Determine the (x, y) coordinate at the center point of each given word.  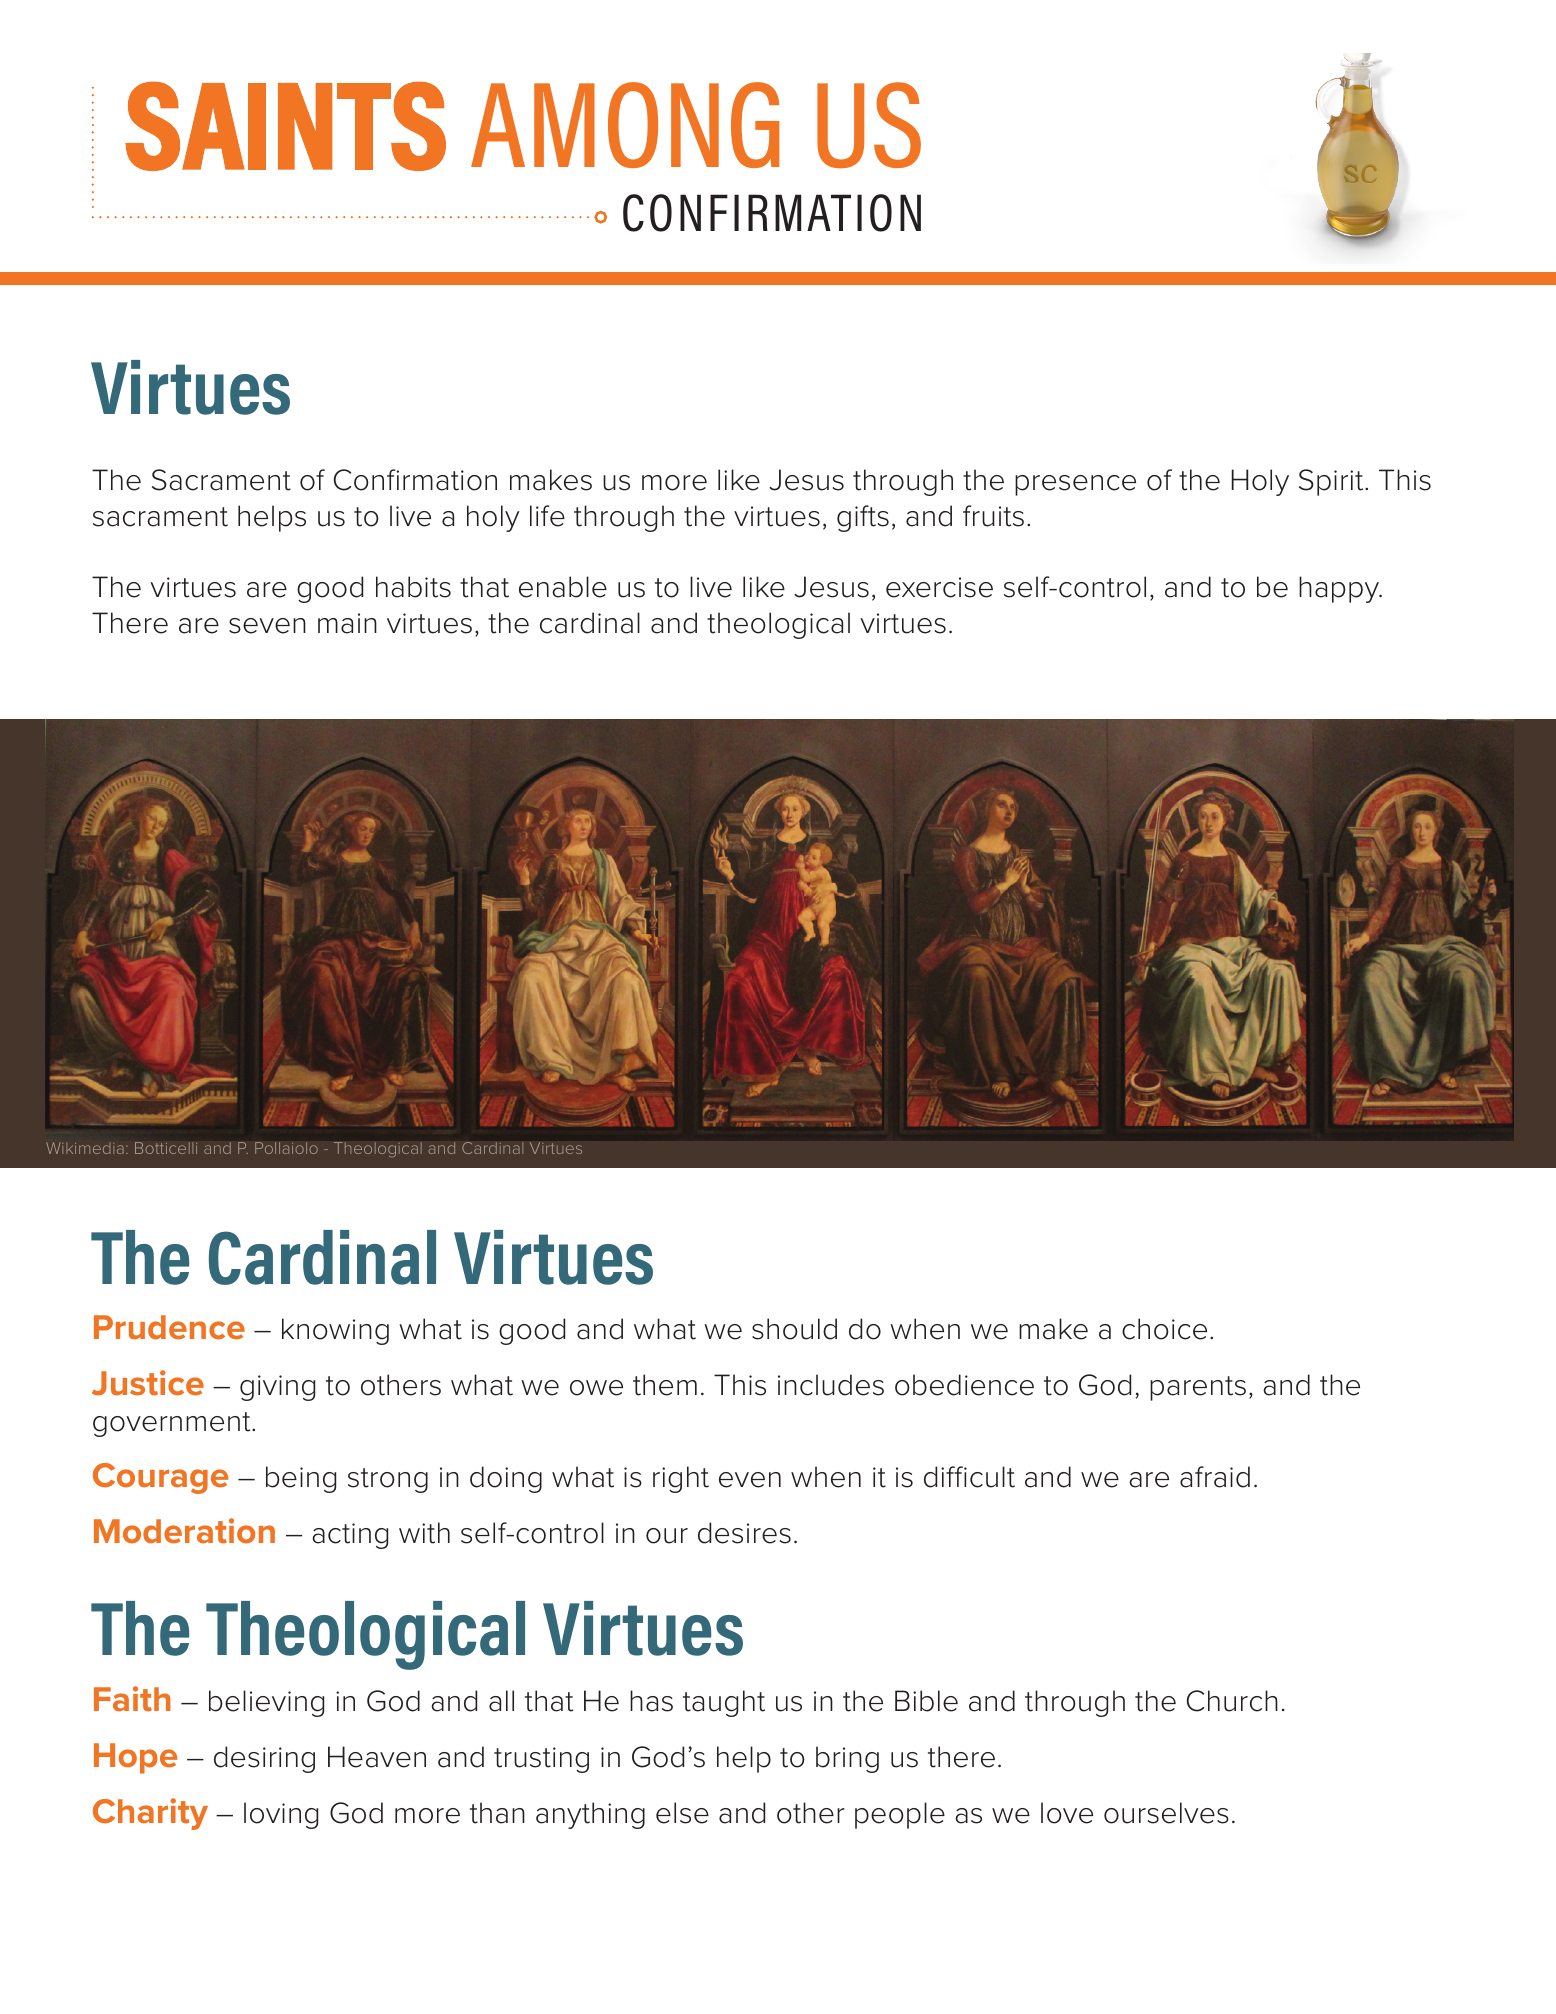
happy (1340, 589)
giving (277, 1388)
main (347, 623)
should (794, 1329)
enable (563, 587)
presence (1075, 485)
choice (1164, 1329)
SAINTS (285, 126)
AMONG (625, 125)
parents (1198, 1388)
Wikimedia (85, 1148)
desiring (264, 1759)
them (665, 1385)
